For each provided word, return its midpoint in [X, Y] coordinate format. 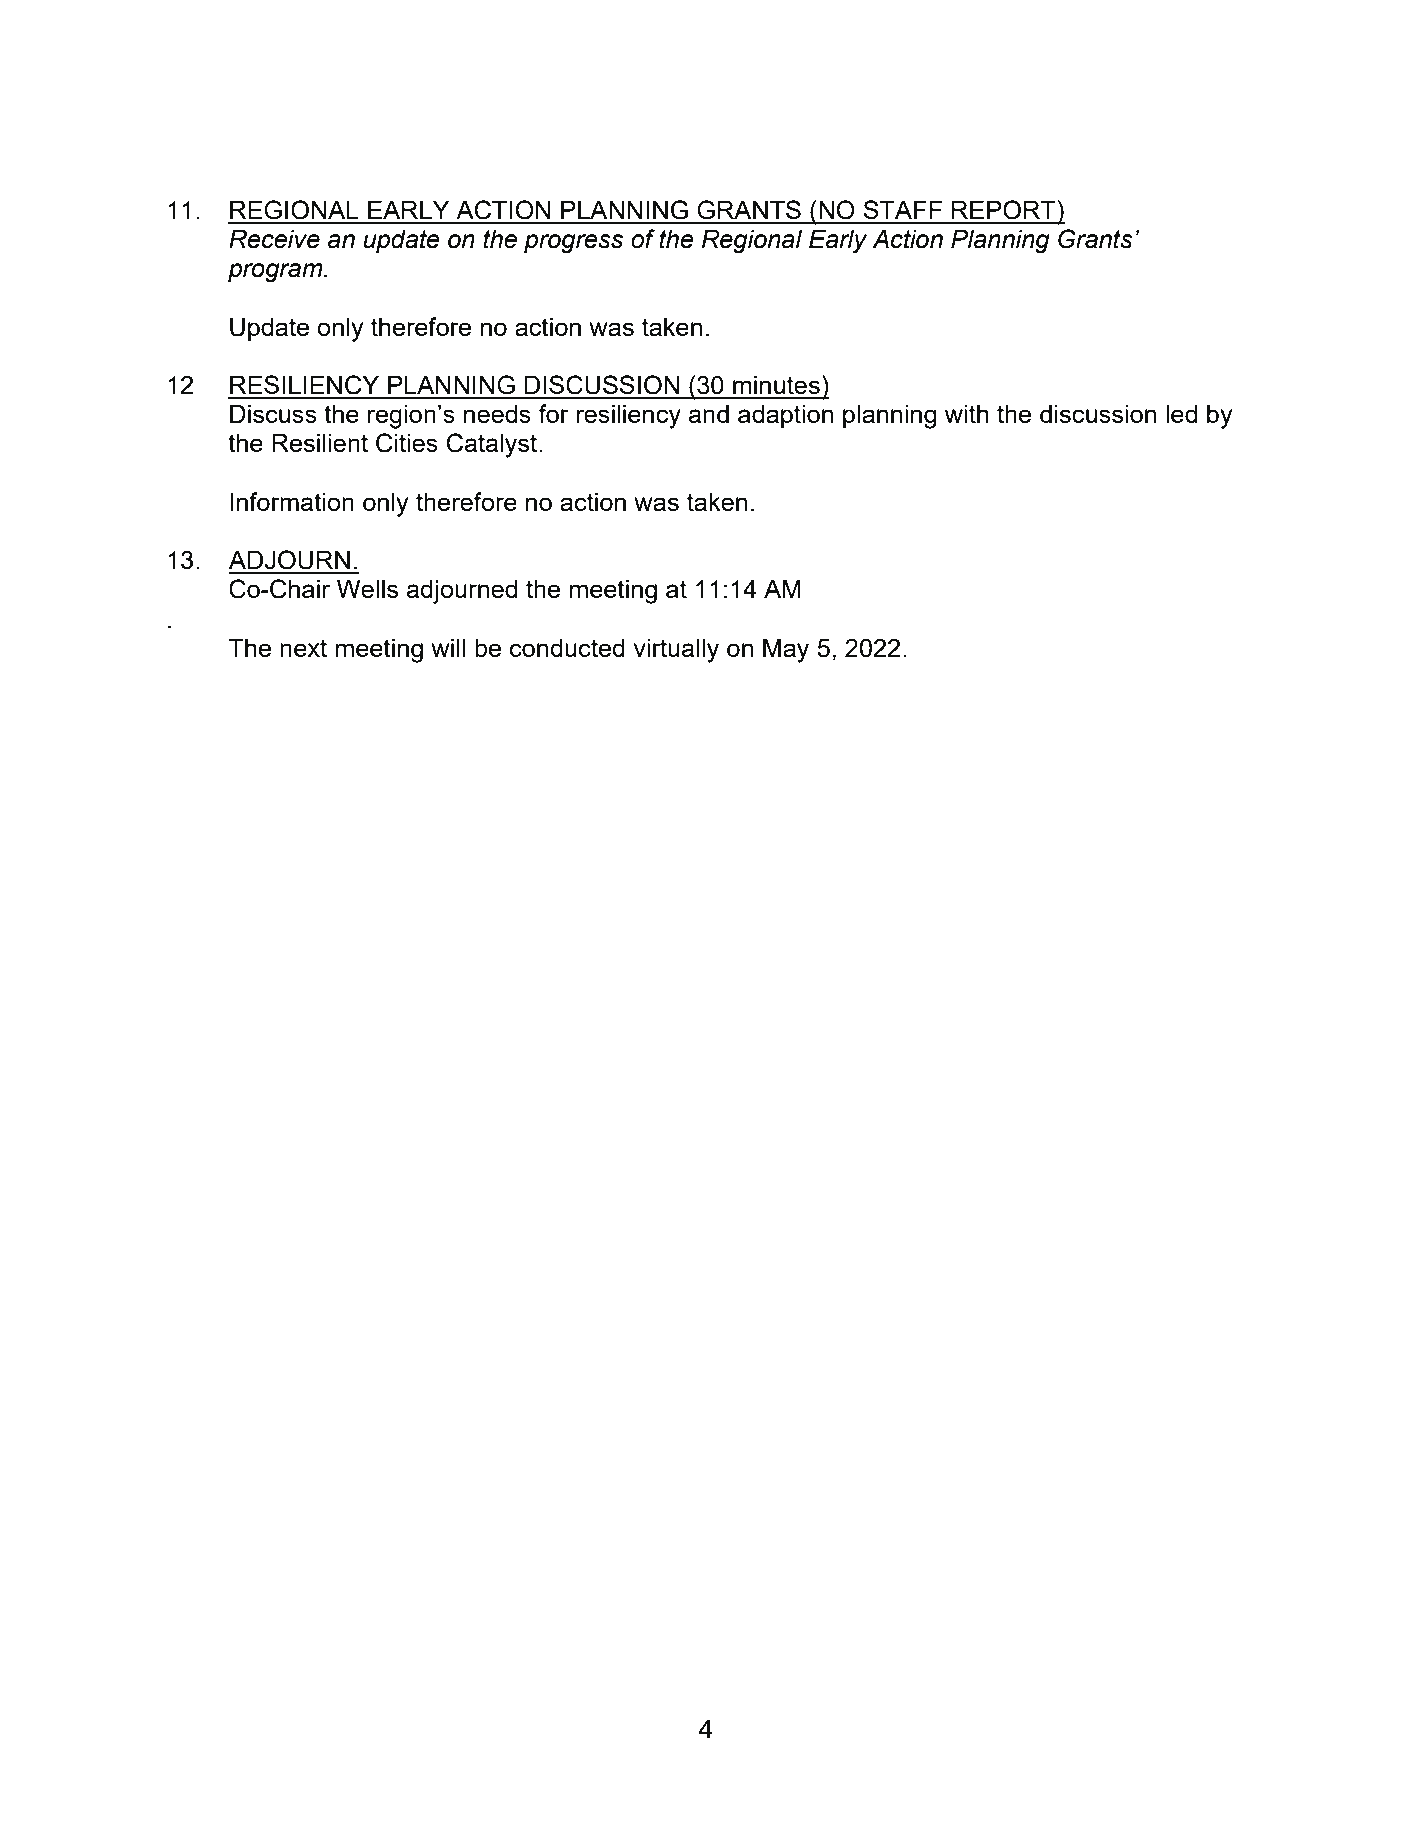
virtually [676, 650]
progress [573, 243]
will [448, 647]
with [966, 413]
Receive [274, 239]
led [1181, 413]
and [709, 413]
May [786, 650]
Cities [407, 443]
